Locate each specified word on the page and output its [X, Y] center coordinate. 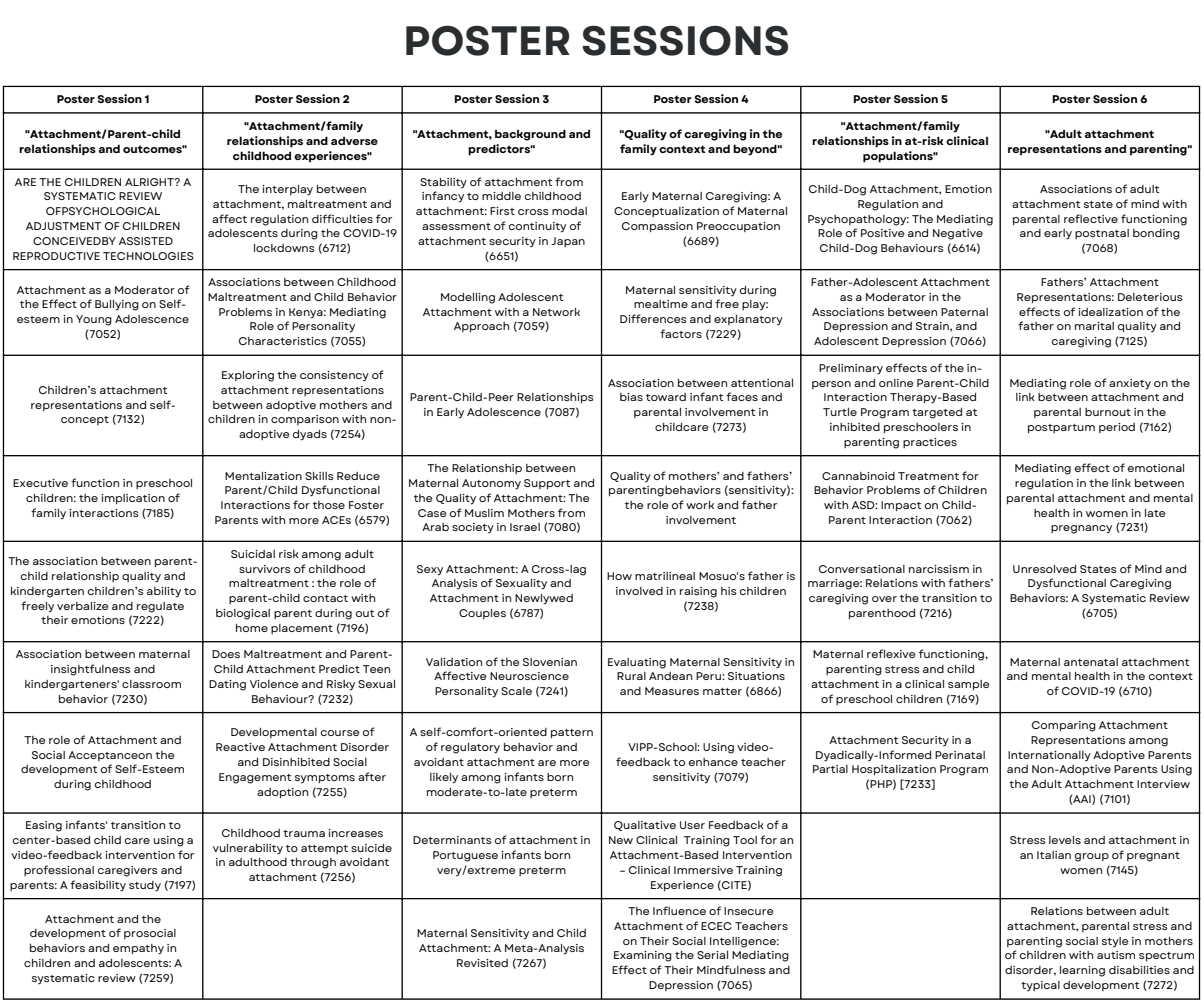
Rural [631, 676]
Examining [643, 956]
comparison [305, 420]
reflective [1091, 218]
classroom [151, 684]
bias [631, 397]
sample [969, 685]
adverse [354, 140]
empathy [138, 949]
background [530, 135]
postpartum [1061, 428]
